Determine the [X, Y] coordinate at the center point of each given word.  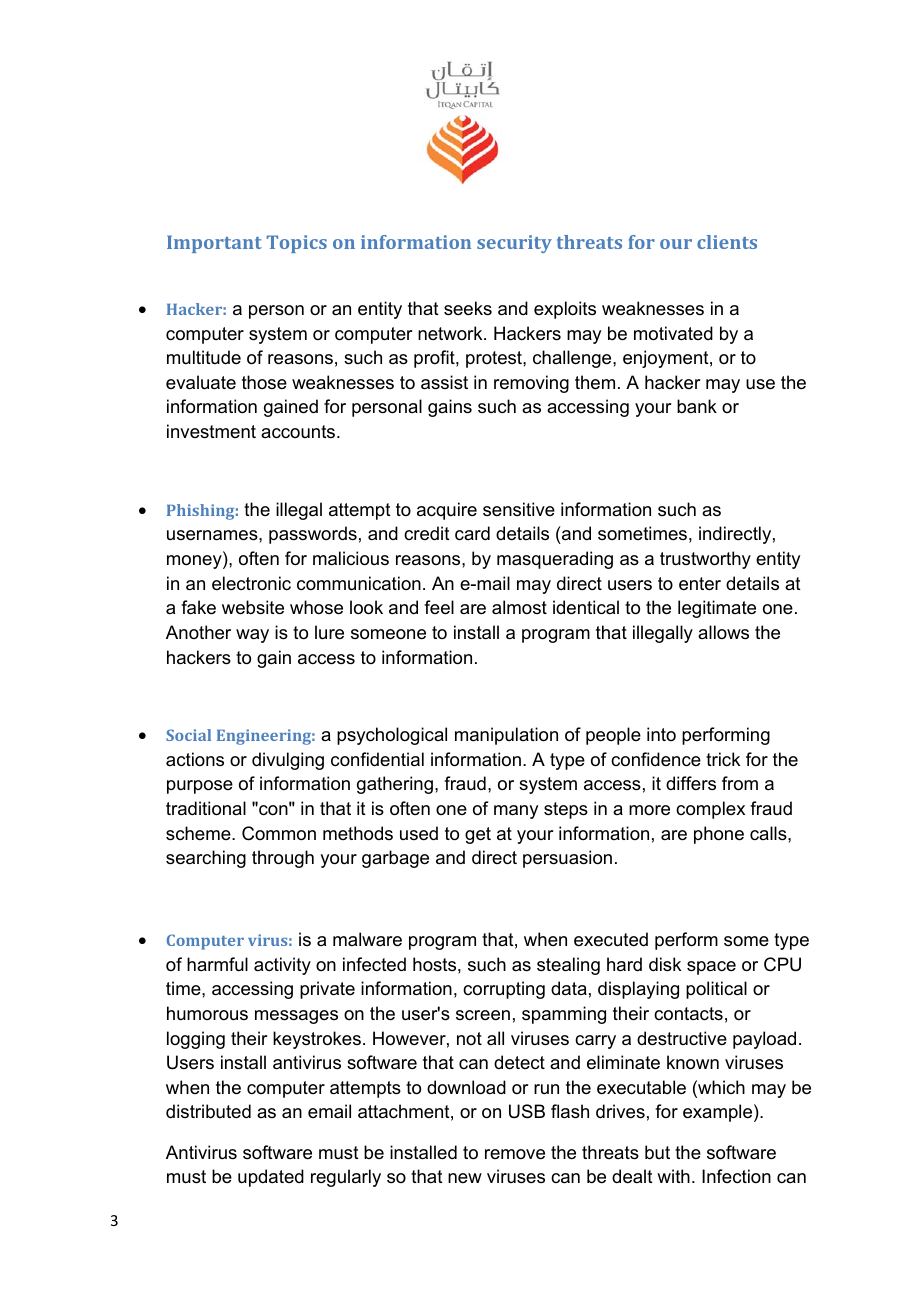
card [472, 533]
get [478, 835]
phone [719, 835]
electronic [251, 583]
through [283, 859]
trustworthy [705, 560]
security [514, 244]
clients [727, 242]
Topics [297, 244]
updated [271, 1178]
